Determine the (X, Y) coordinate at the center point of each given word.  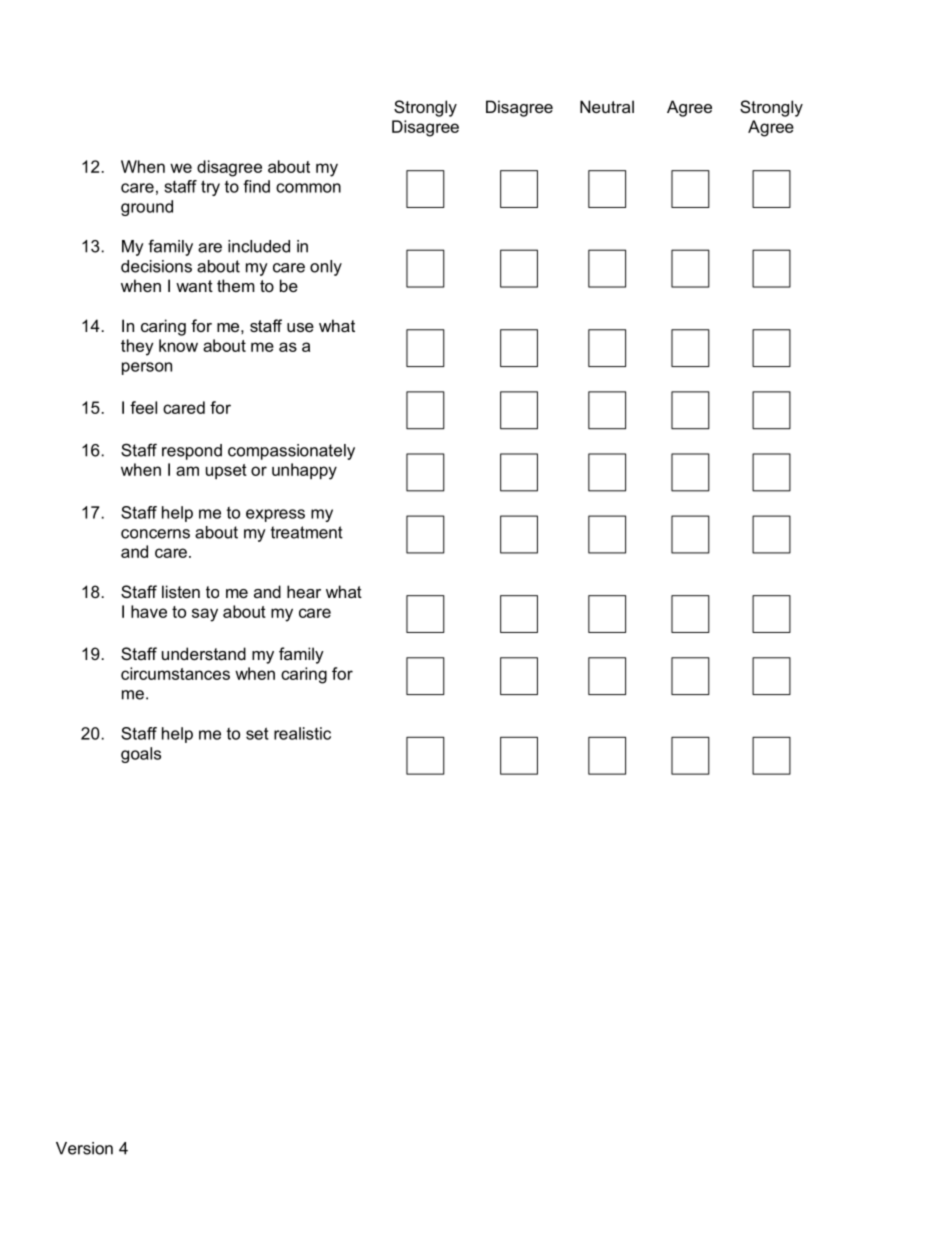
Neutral (607, 106)
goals (141, 755)
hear (304, 591)
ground (147, 208)
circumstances (175, 673)
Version (84, 1148)
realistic (302, 733)
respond (192, 452)
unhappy (304, 471)
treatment (307, 532)
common (308, 188)
